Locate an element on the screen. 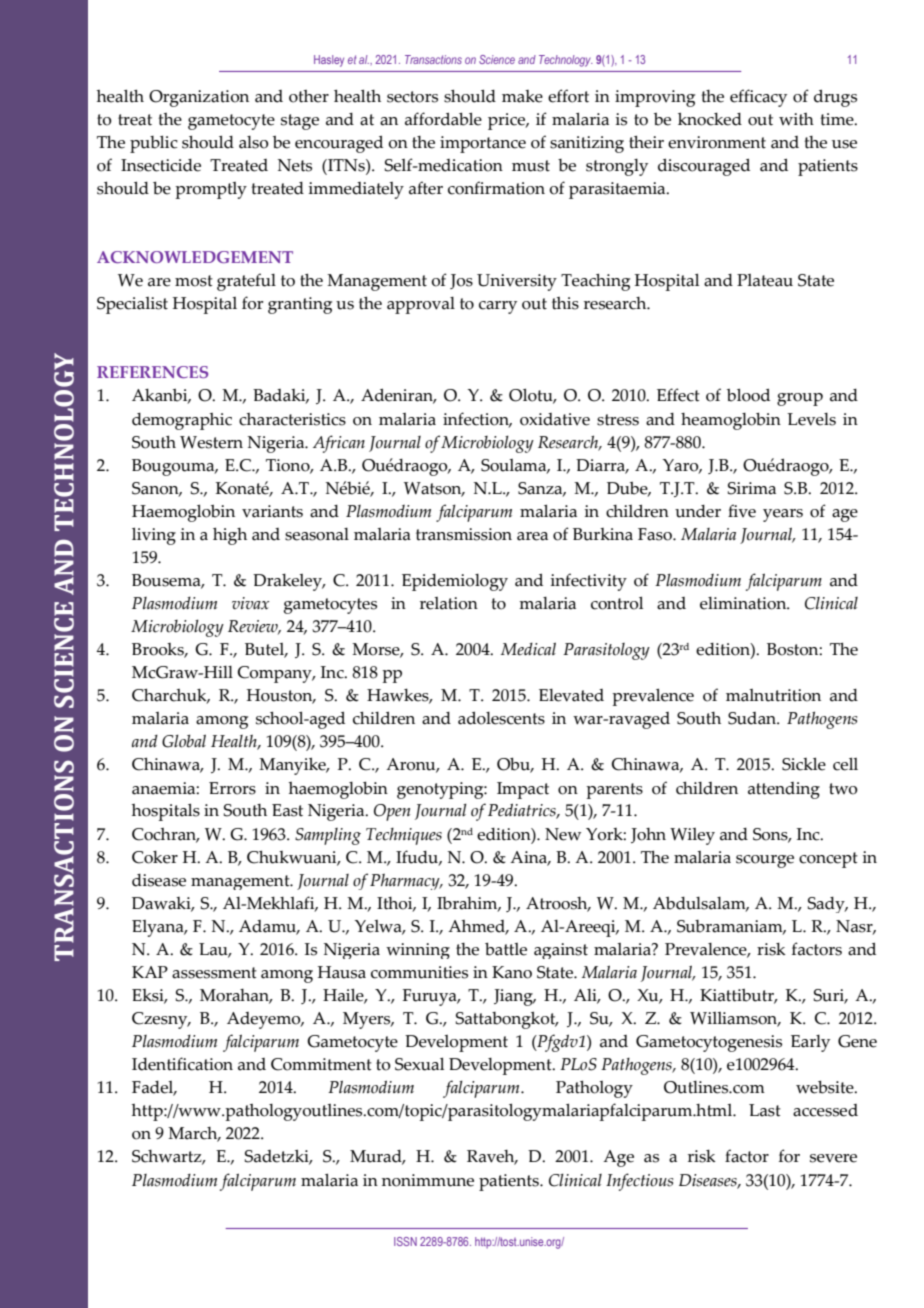 The height and width of the screenshot is (1308, 924). Medical is located at coordinates (528, 649).
